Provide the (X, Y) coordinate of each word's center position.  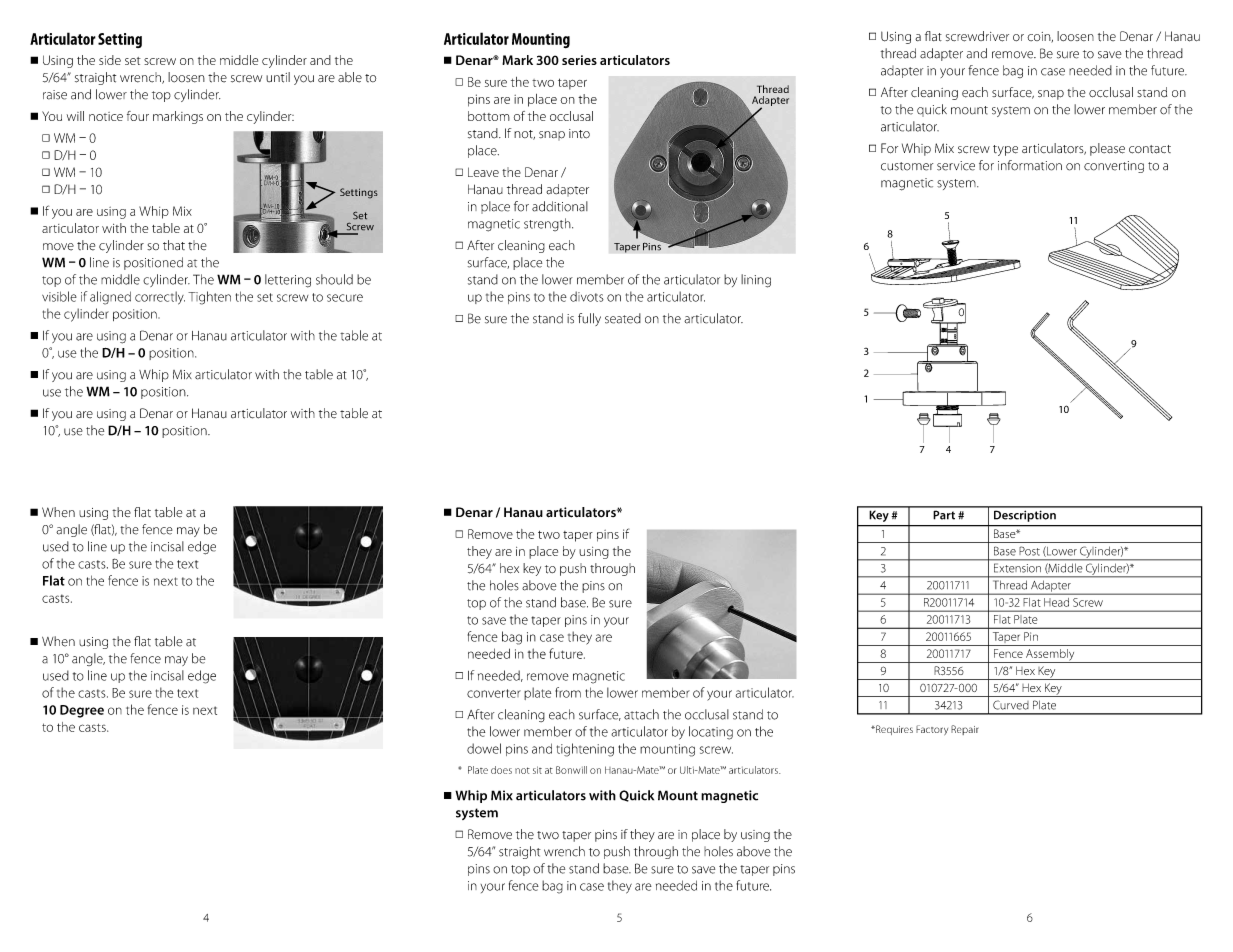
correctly (160, 298)
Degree (82, 711)
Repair (964, 730)
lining (756, 281)
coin (1040, 37)
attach (641, 714)
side (110, 60)
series (579, 60)
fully (589, 319)
